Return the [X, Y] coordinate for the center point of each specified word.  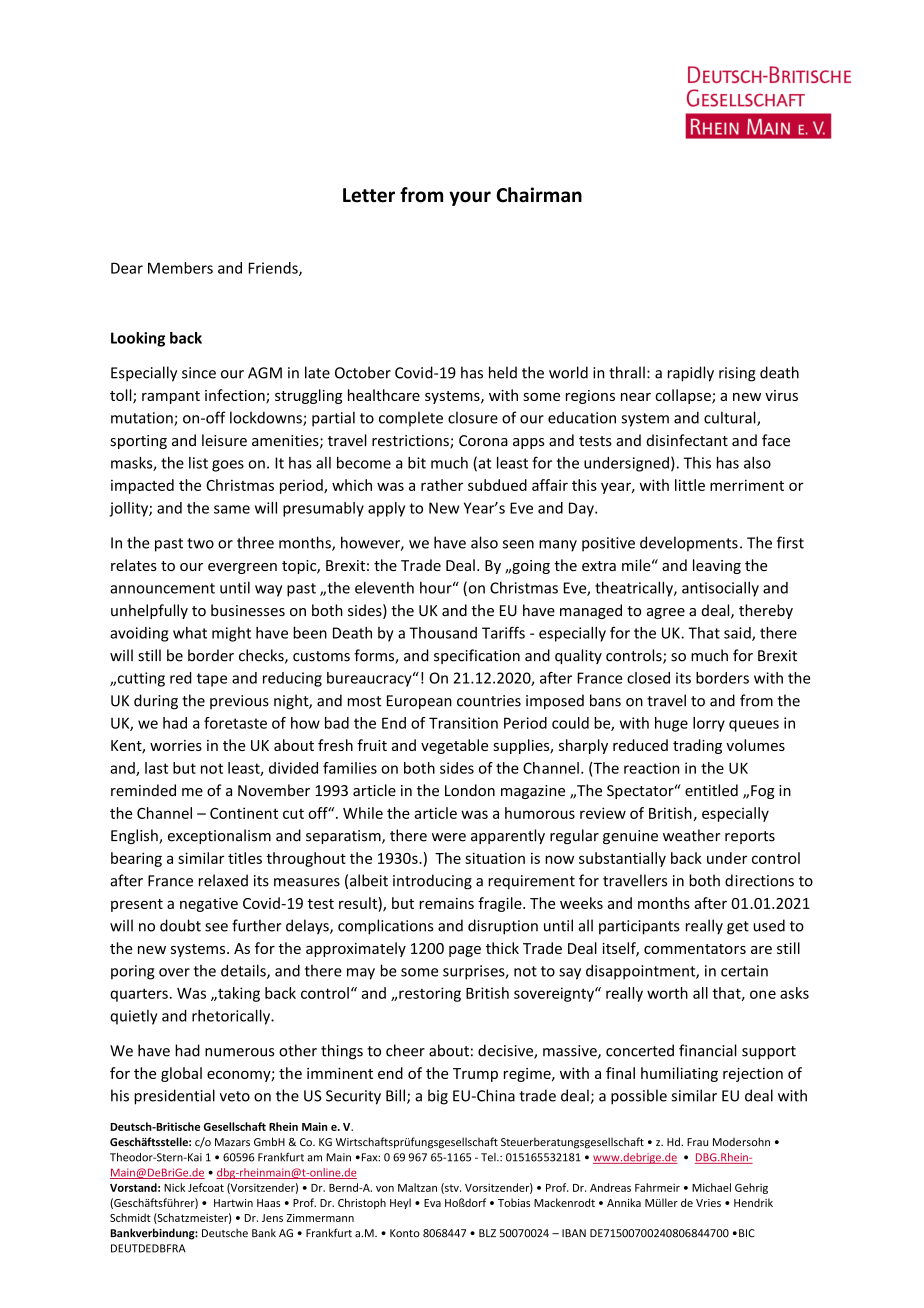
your [470, 198]
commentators [695, 949]
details [244, 971]
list [198, 463]
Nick [174, 1187]
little [690, 485]
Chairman [539, 195]
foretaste [235, 723]
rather [442, 485]
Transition [463, 723]
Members [180, 268]
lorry [709, 724]
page [465, 951]
